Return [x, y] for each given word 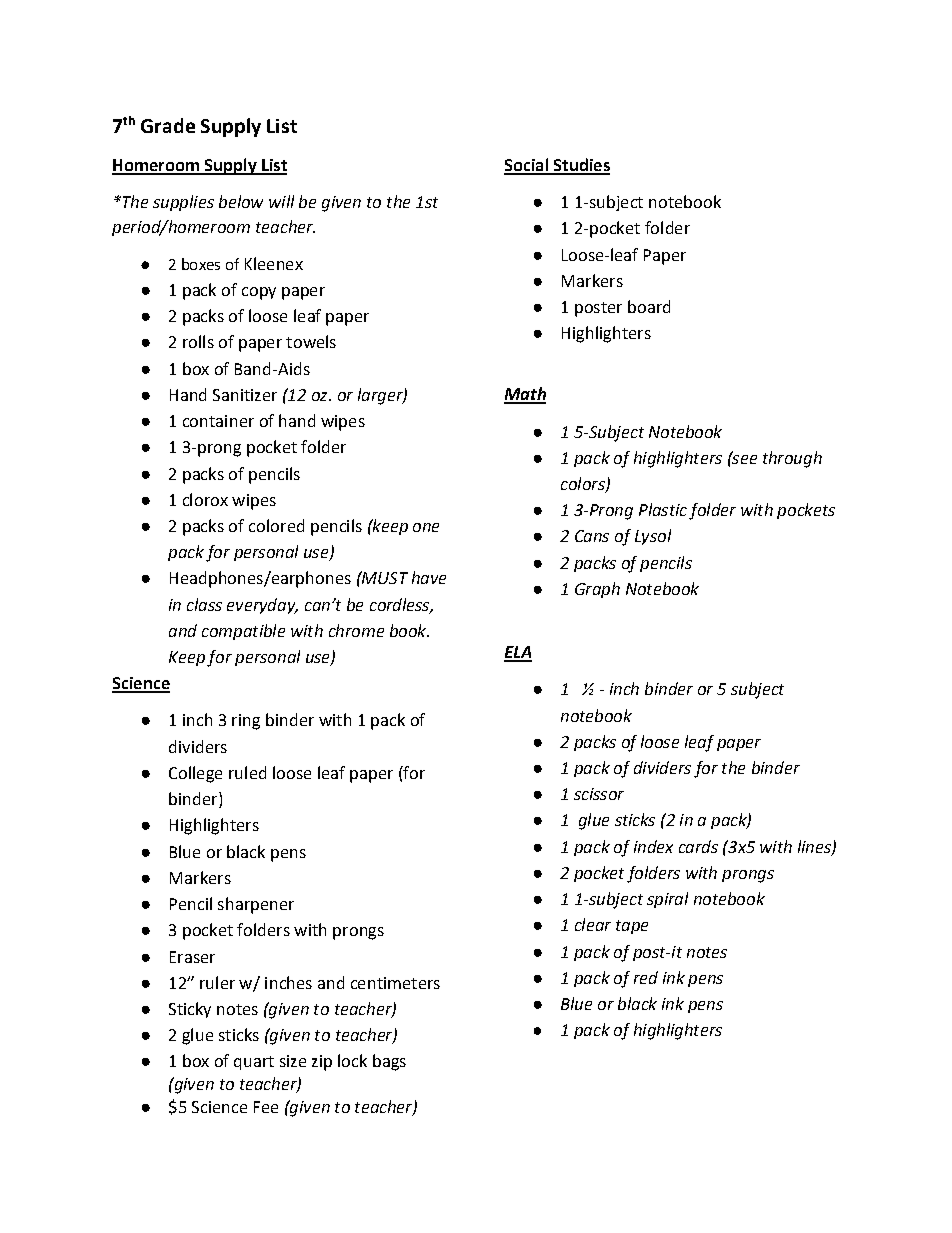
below [241, 201]
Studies [580, 166]
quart [254, 1063]
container [218, 421]
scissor [599, 794]
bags [389, 1062]
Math [525, 395]
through [792, 459]
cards [698, 846]
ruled [247, 772]
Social [527, 166]
